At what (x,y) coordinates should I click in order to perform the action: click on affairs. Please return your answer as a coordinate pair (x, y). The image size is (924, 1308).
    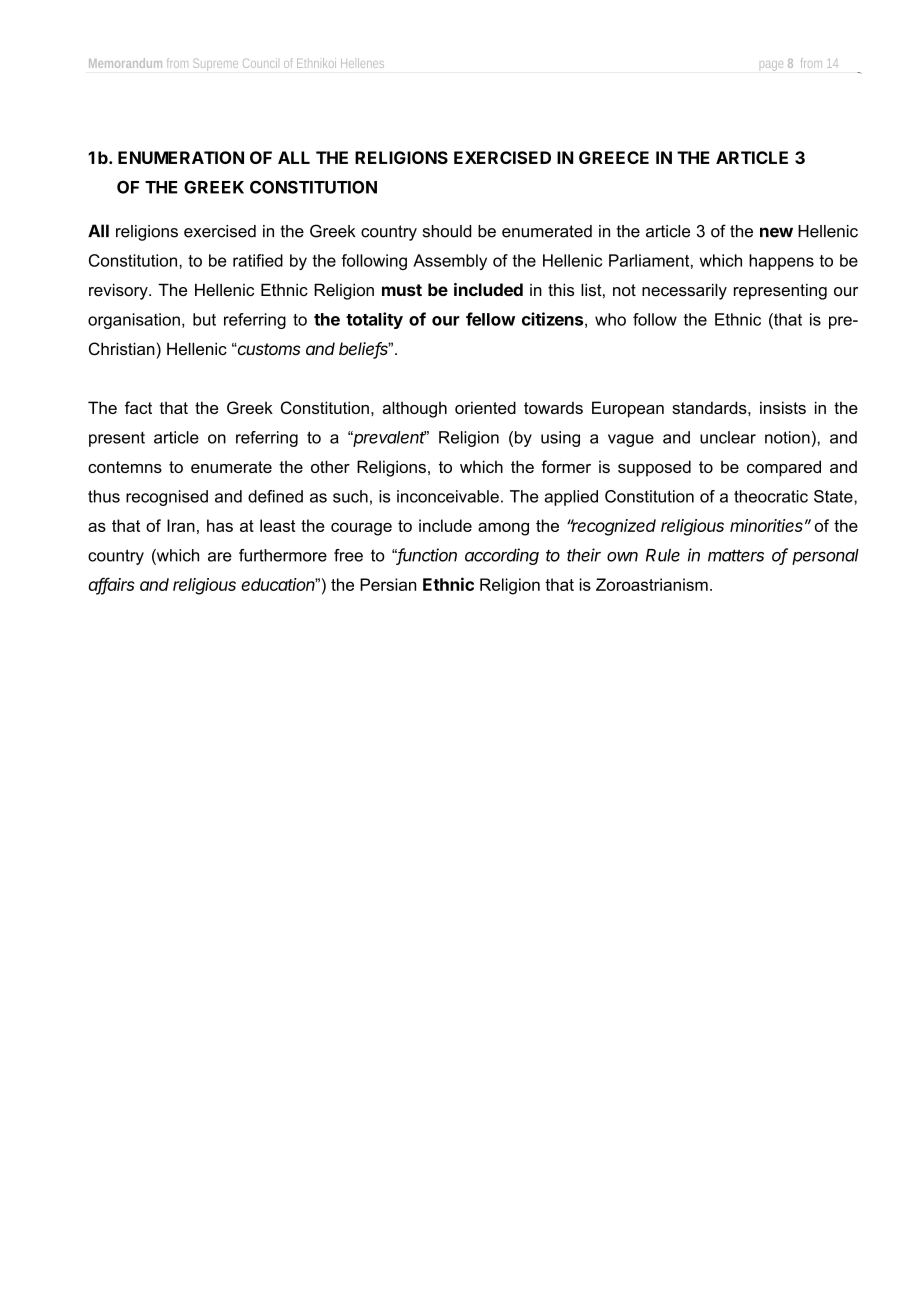
    Looking at the image, I should click on (111, 585).
